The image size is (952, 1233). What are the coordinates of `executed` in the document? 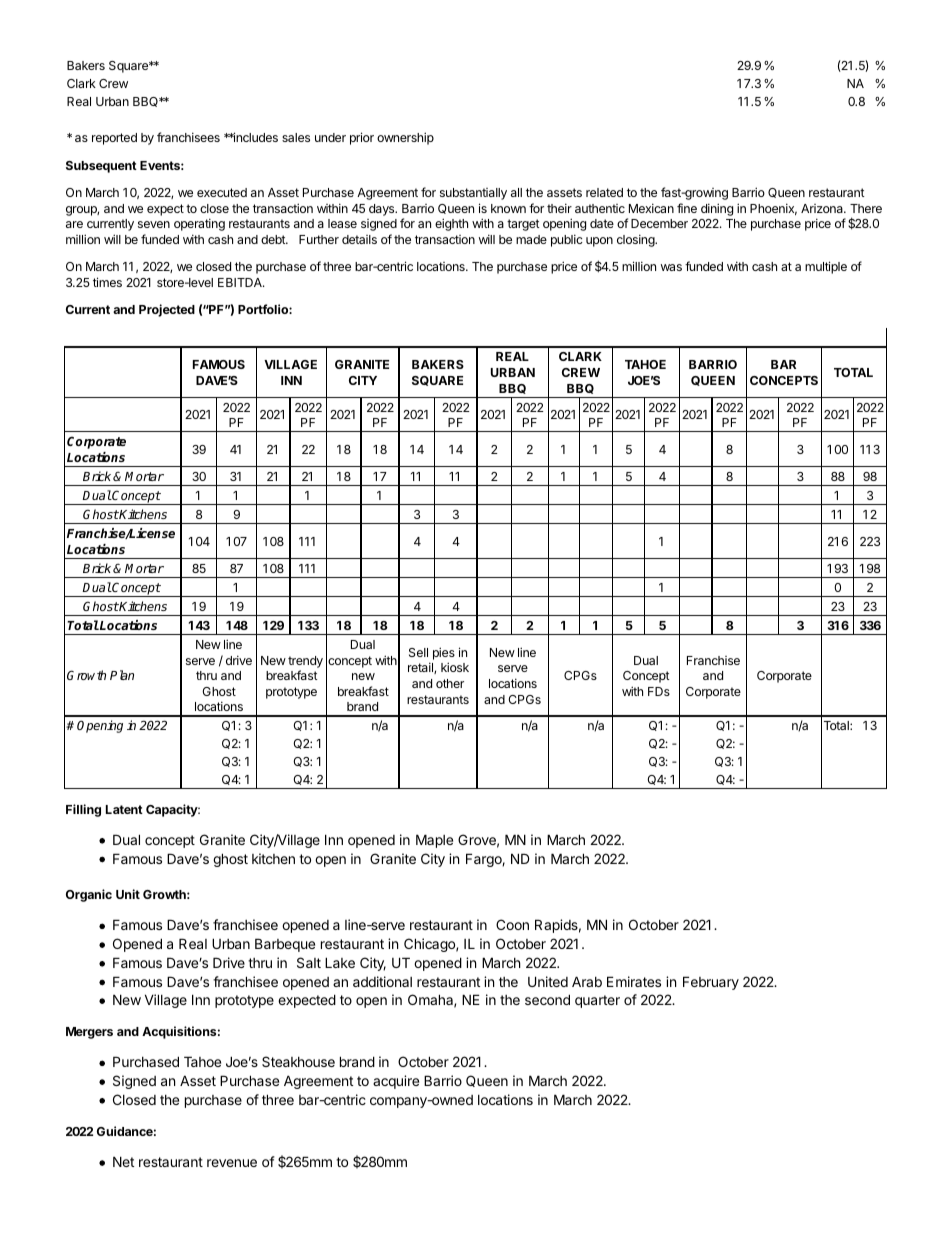 It's located at (222, 192).
